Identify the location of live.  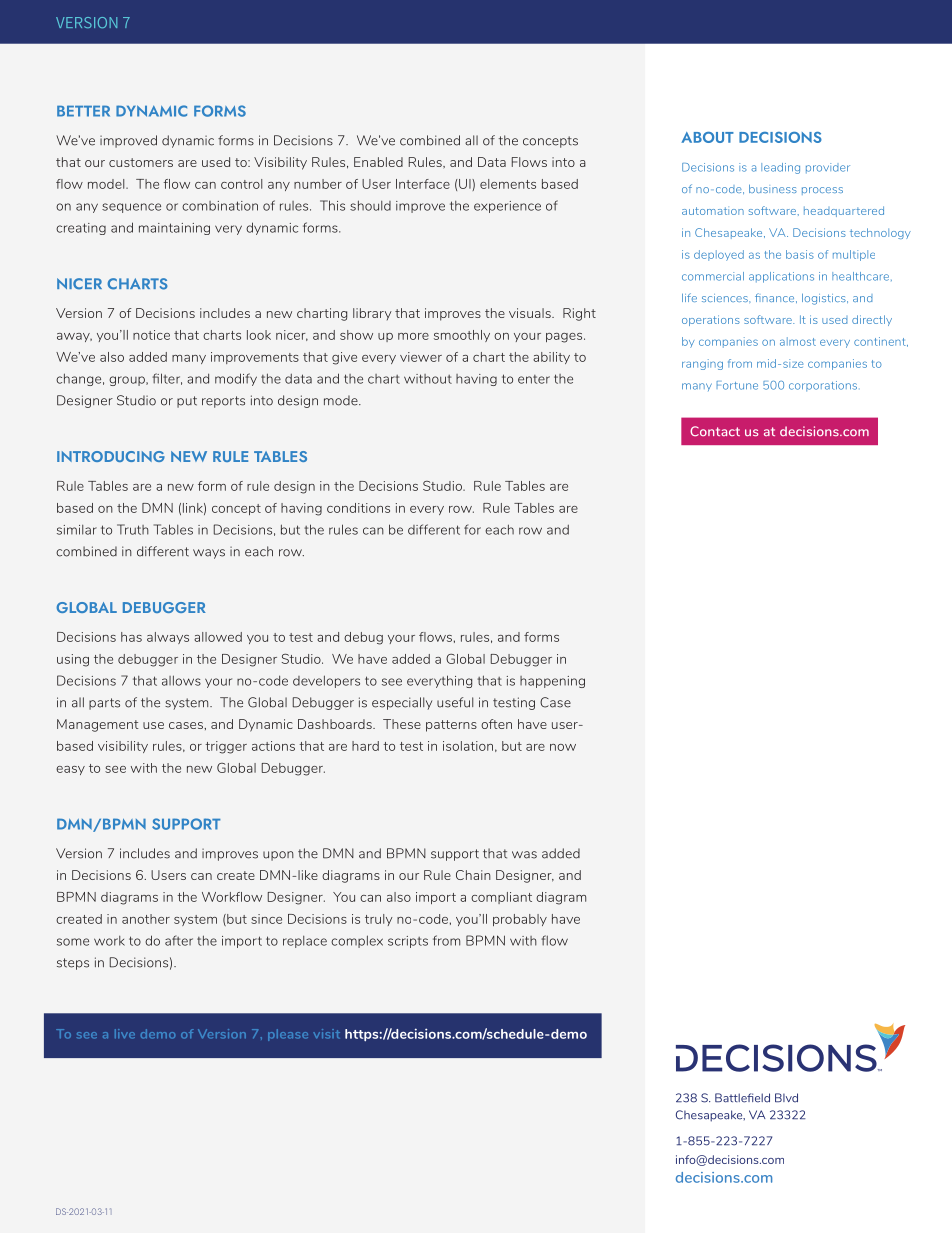
(125, 1034).
